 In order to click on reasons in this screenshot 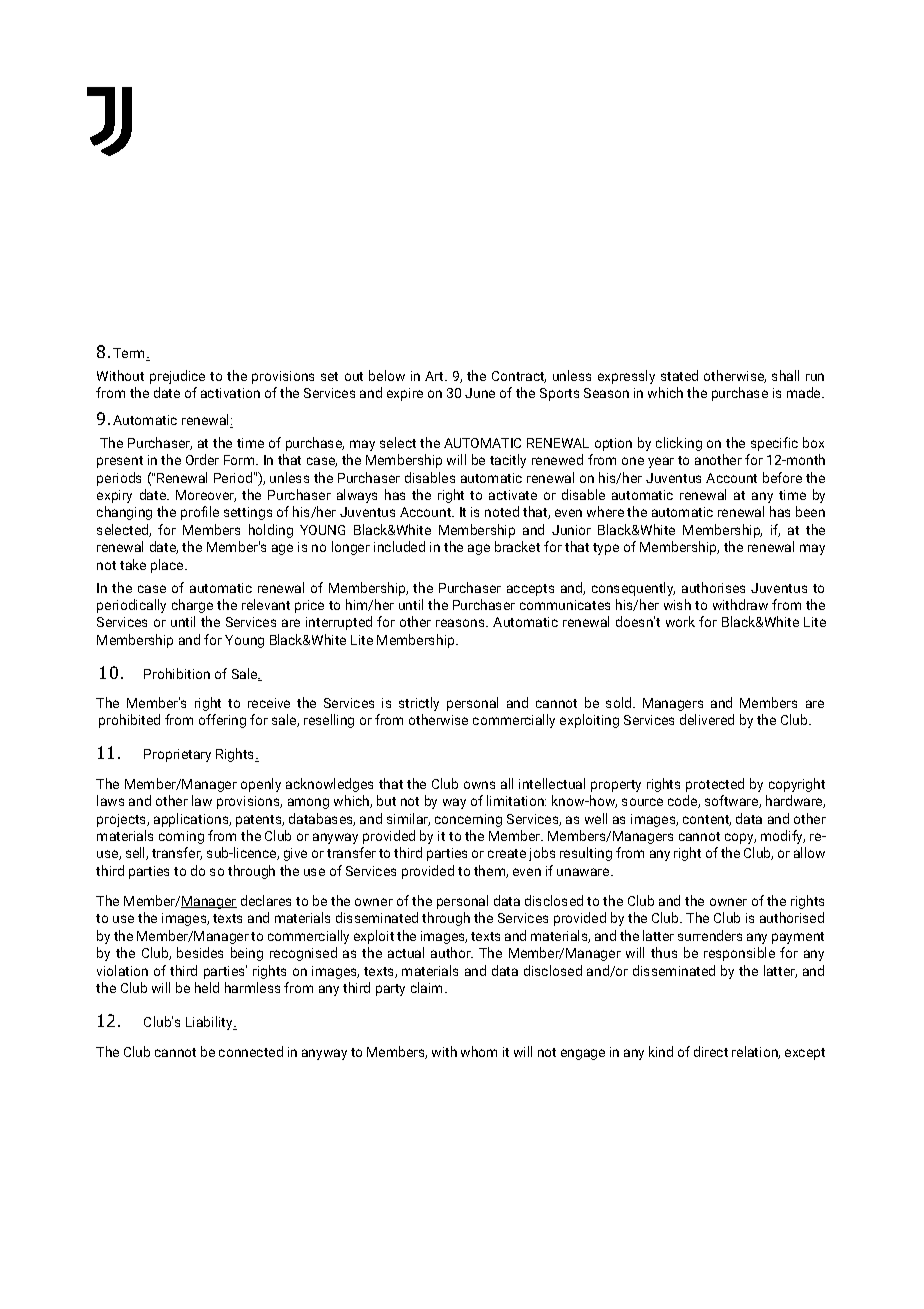, I will do `click(461, 623)`.
